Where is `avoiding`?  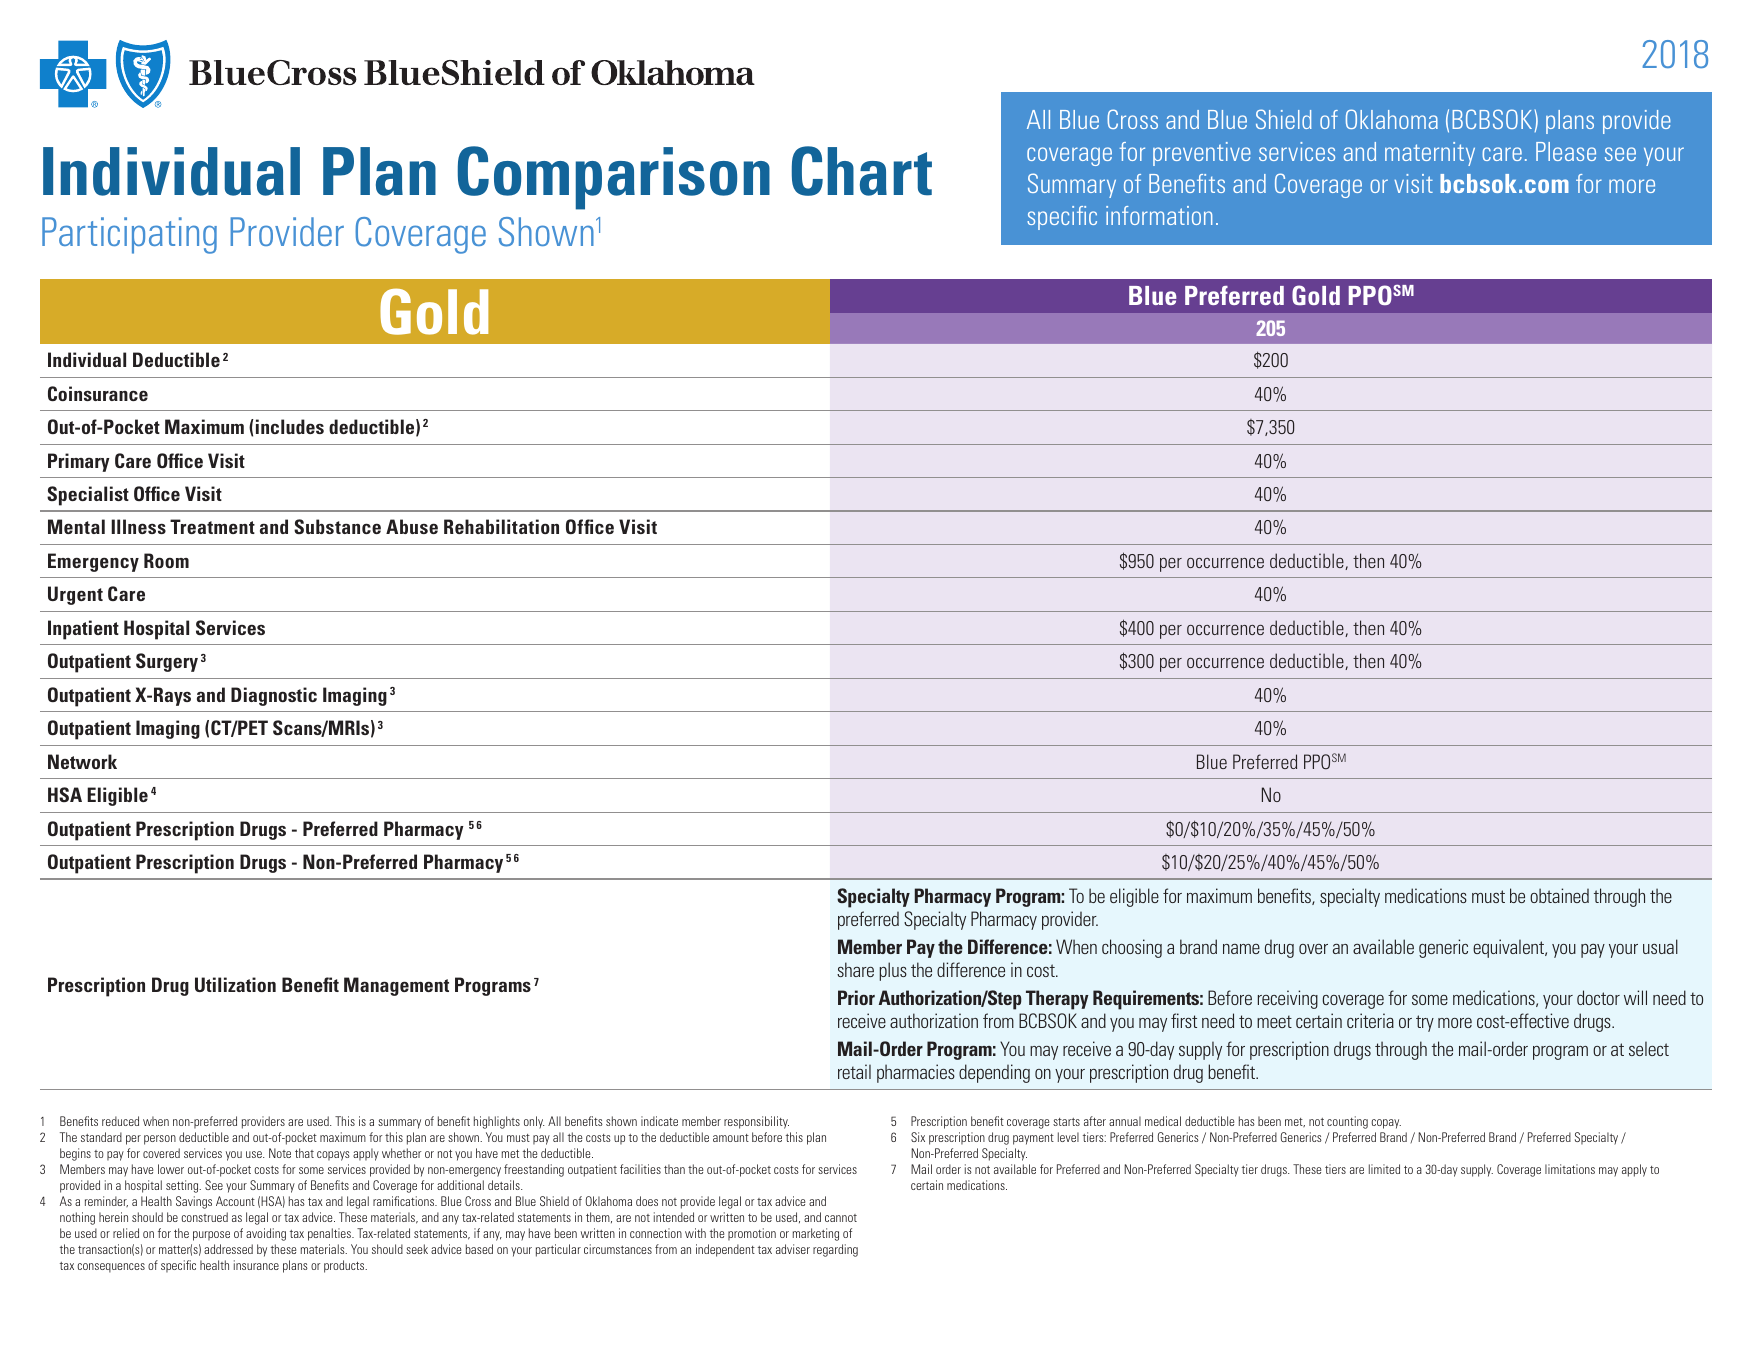 avoiding is located at coordinates (266, 1234).
